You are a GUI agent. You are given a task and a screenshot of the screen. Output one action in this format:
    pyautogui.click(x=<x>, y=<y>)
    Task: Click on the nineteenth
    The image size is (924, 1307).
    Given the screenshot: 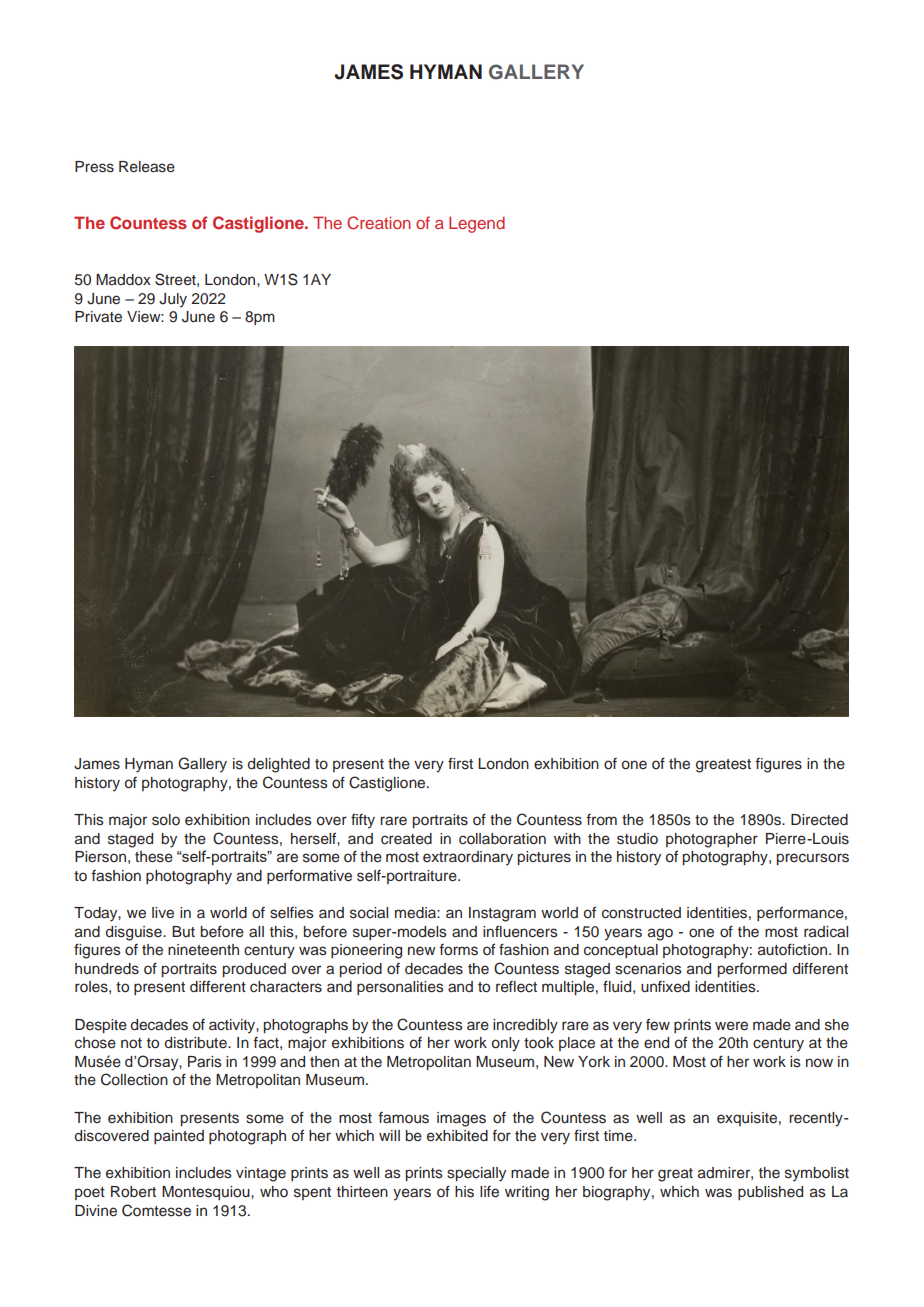 What is the action you would take?
    pyautogui.click(x=203, y=950)
